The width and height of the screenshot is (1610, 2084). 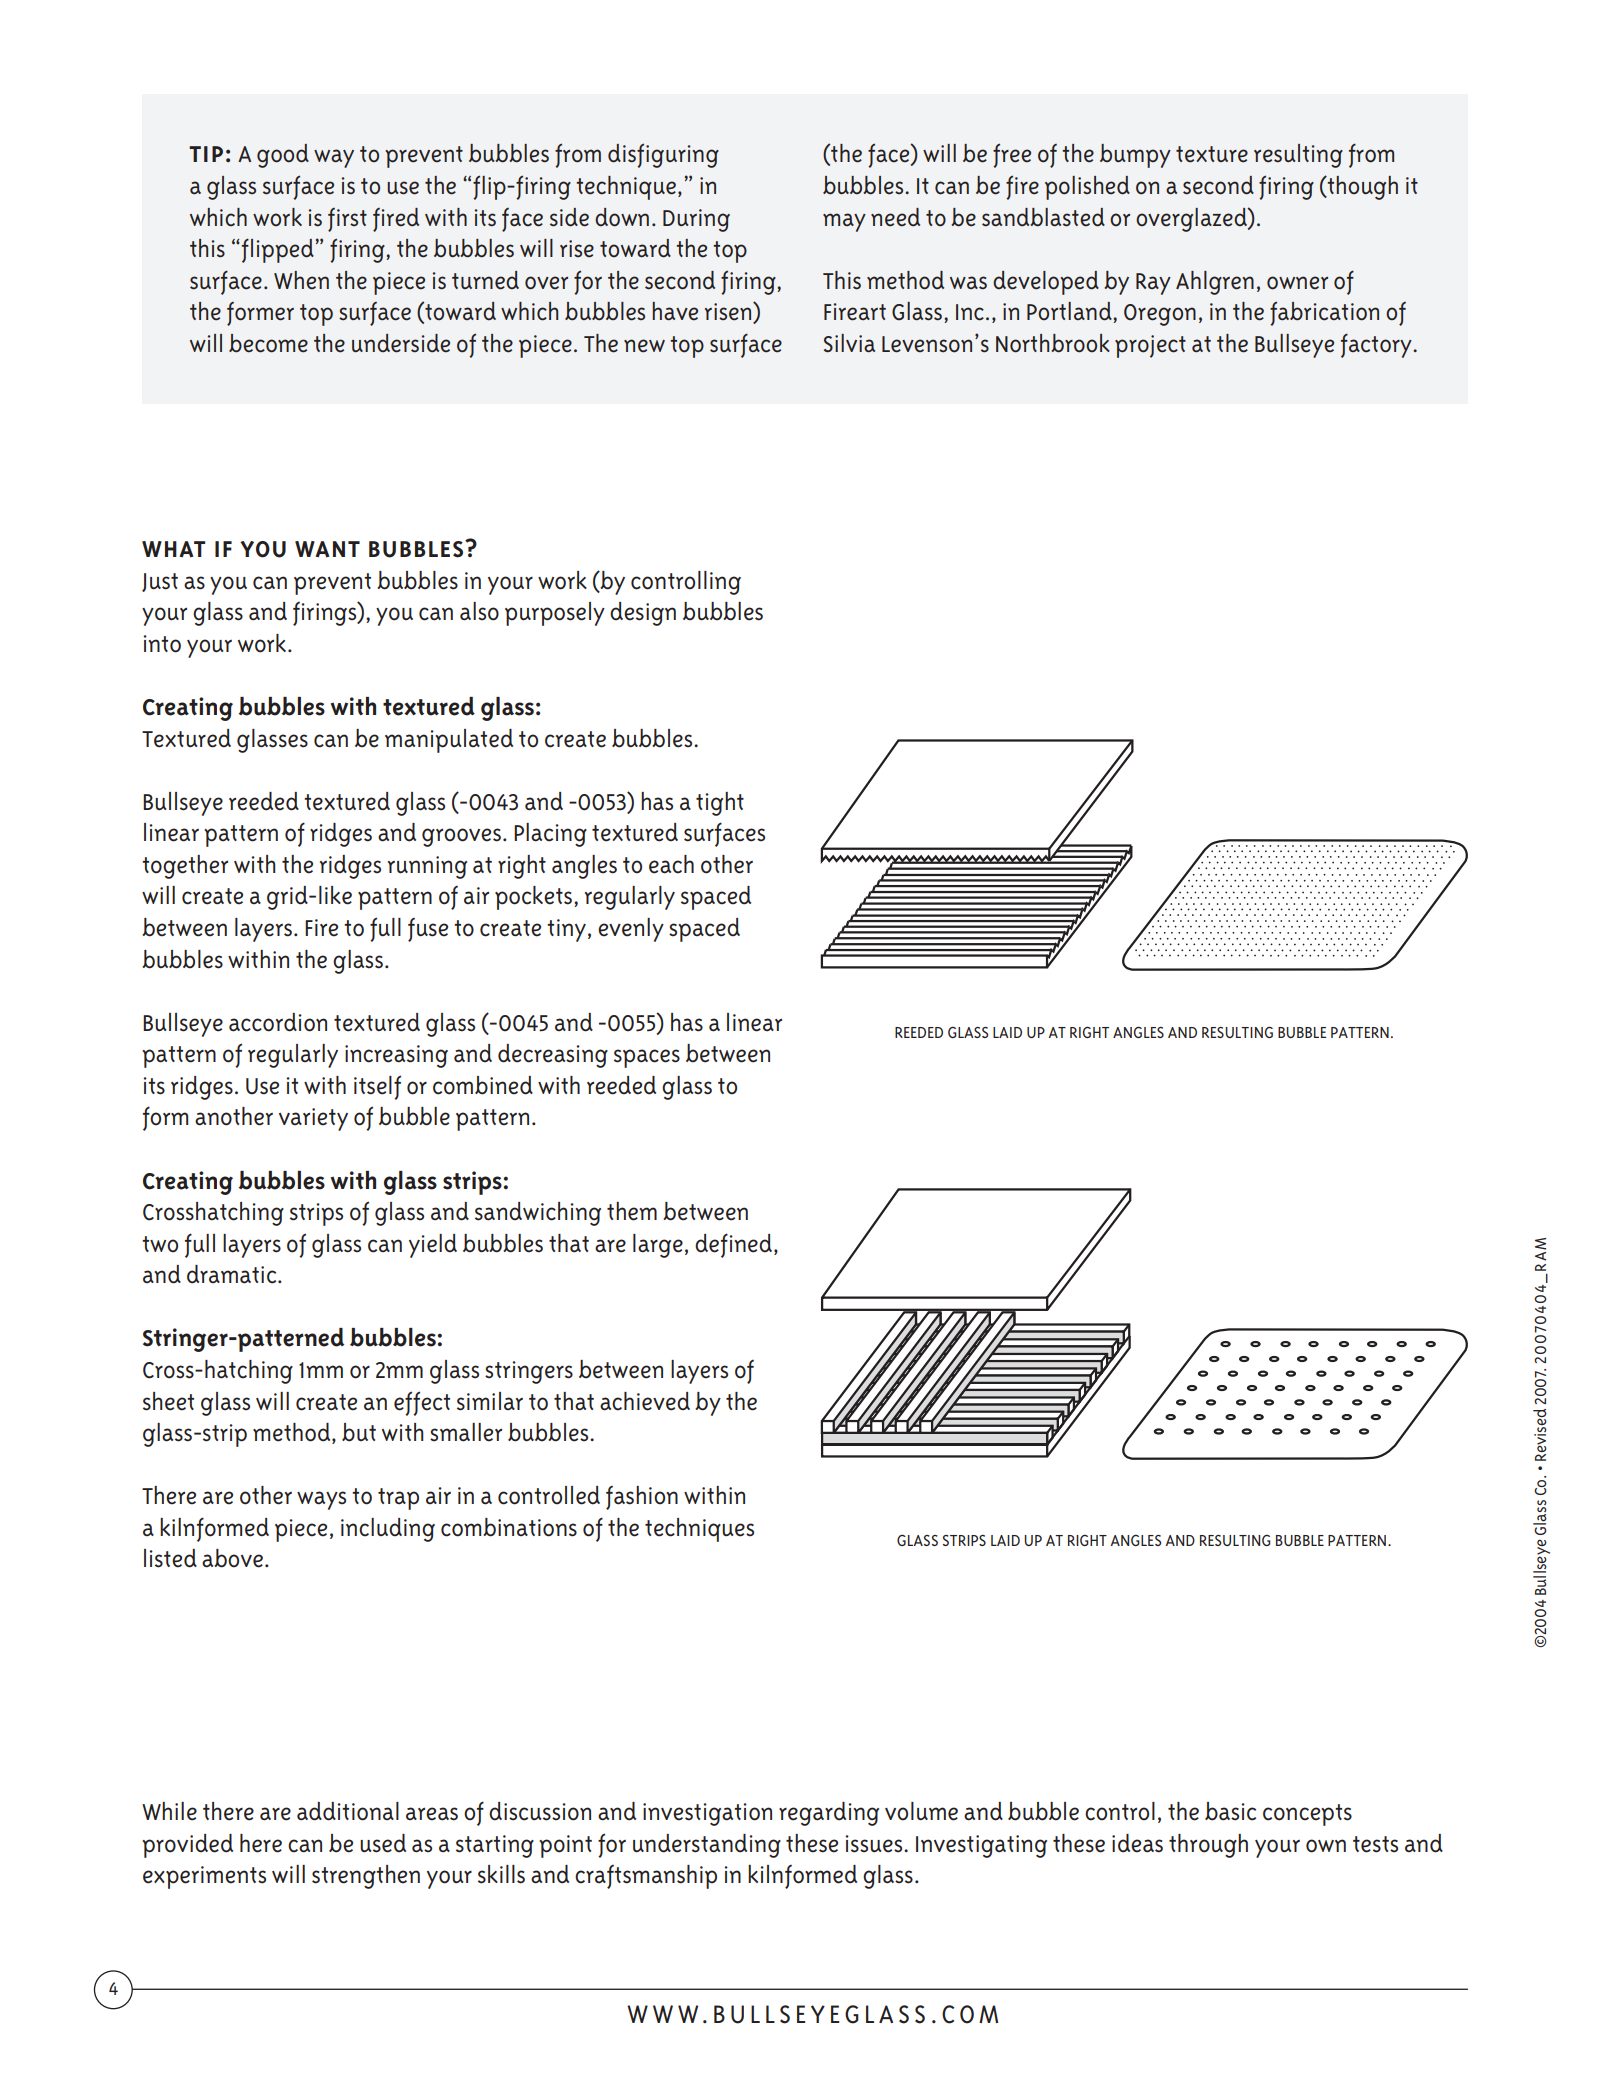 I want to click on tight, so click(x=720, y=804).
